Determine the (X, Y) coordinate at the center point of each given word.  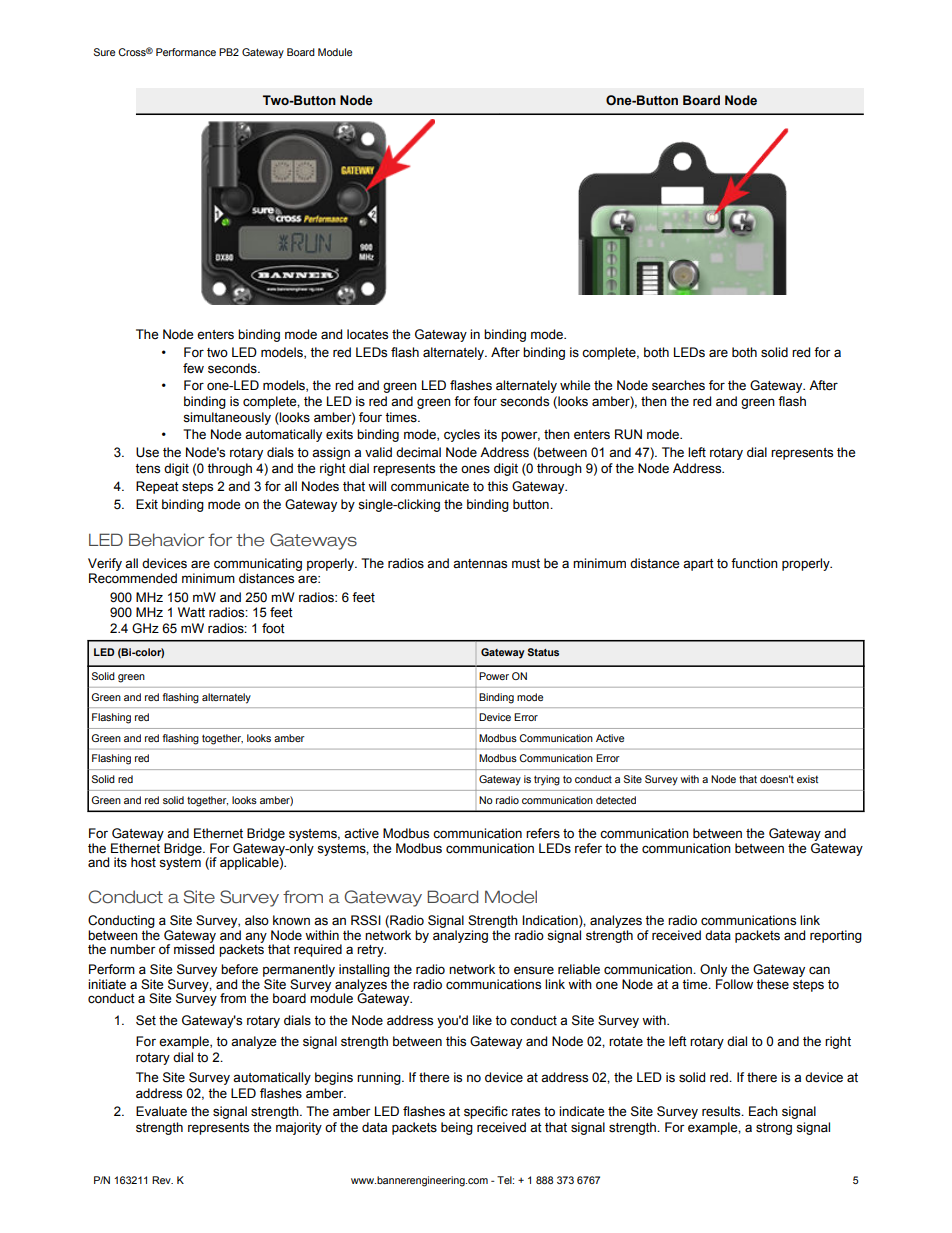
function (754, 563)
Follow (734, 984)
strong (774, 1129)
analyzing (460, 936)
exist (807, 779)
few (193, 368)
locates (367, 334)
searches (678, 385)
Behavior (166, 540)
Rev (162, 1180)
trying (547, 780)
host (143, 862)
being (457, 1128)
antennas (480, 564)
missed (194, 948)
